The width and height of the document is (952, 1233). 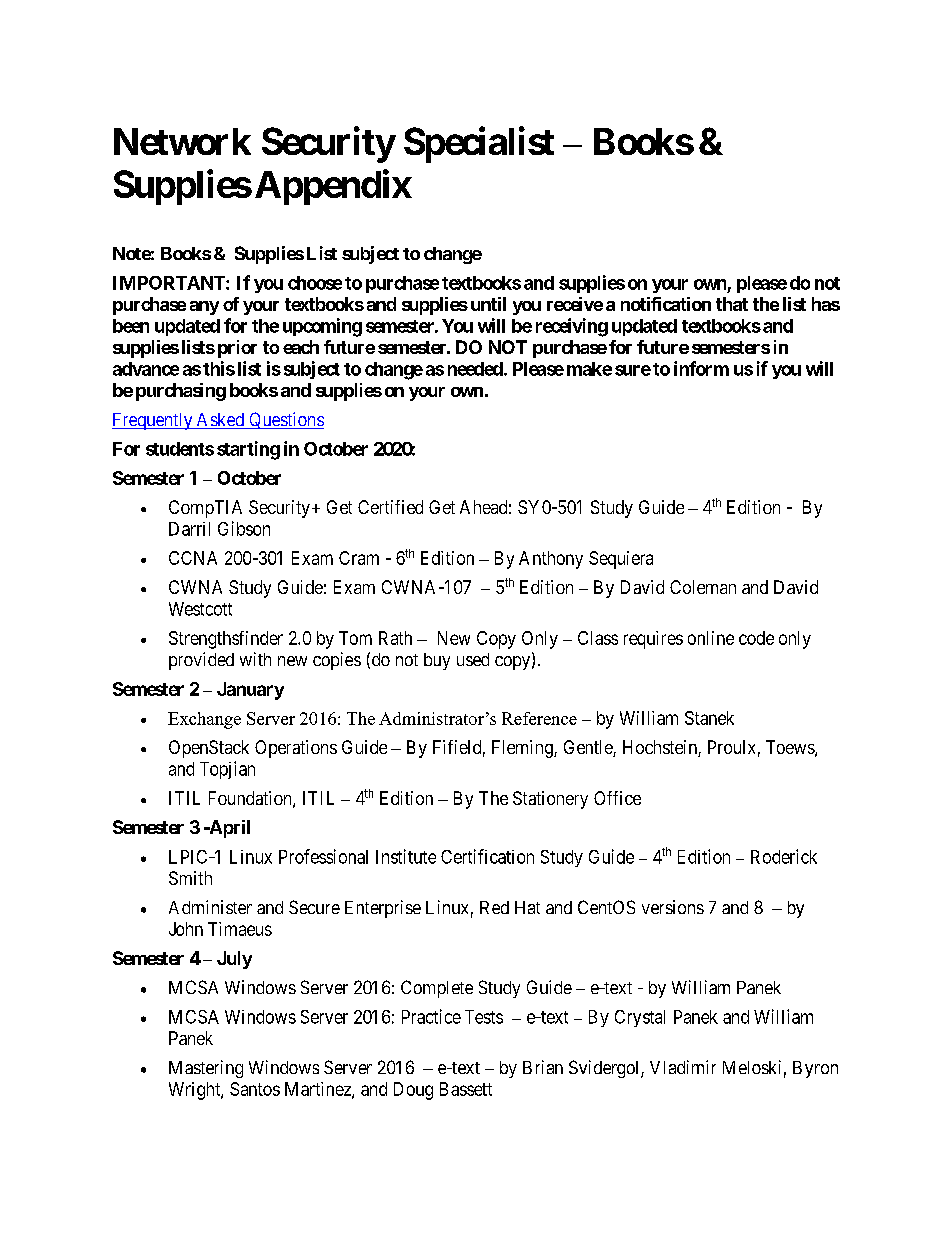 What do you see at coordinates (182, 141) in the document?
I see `Network` at bounding box center [182, 141].
